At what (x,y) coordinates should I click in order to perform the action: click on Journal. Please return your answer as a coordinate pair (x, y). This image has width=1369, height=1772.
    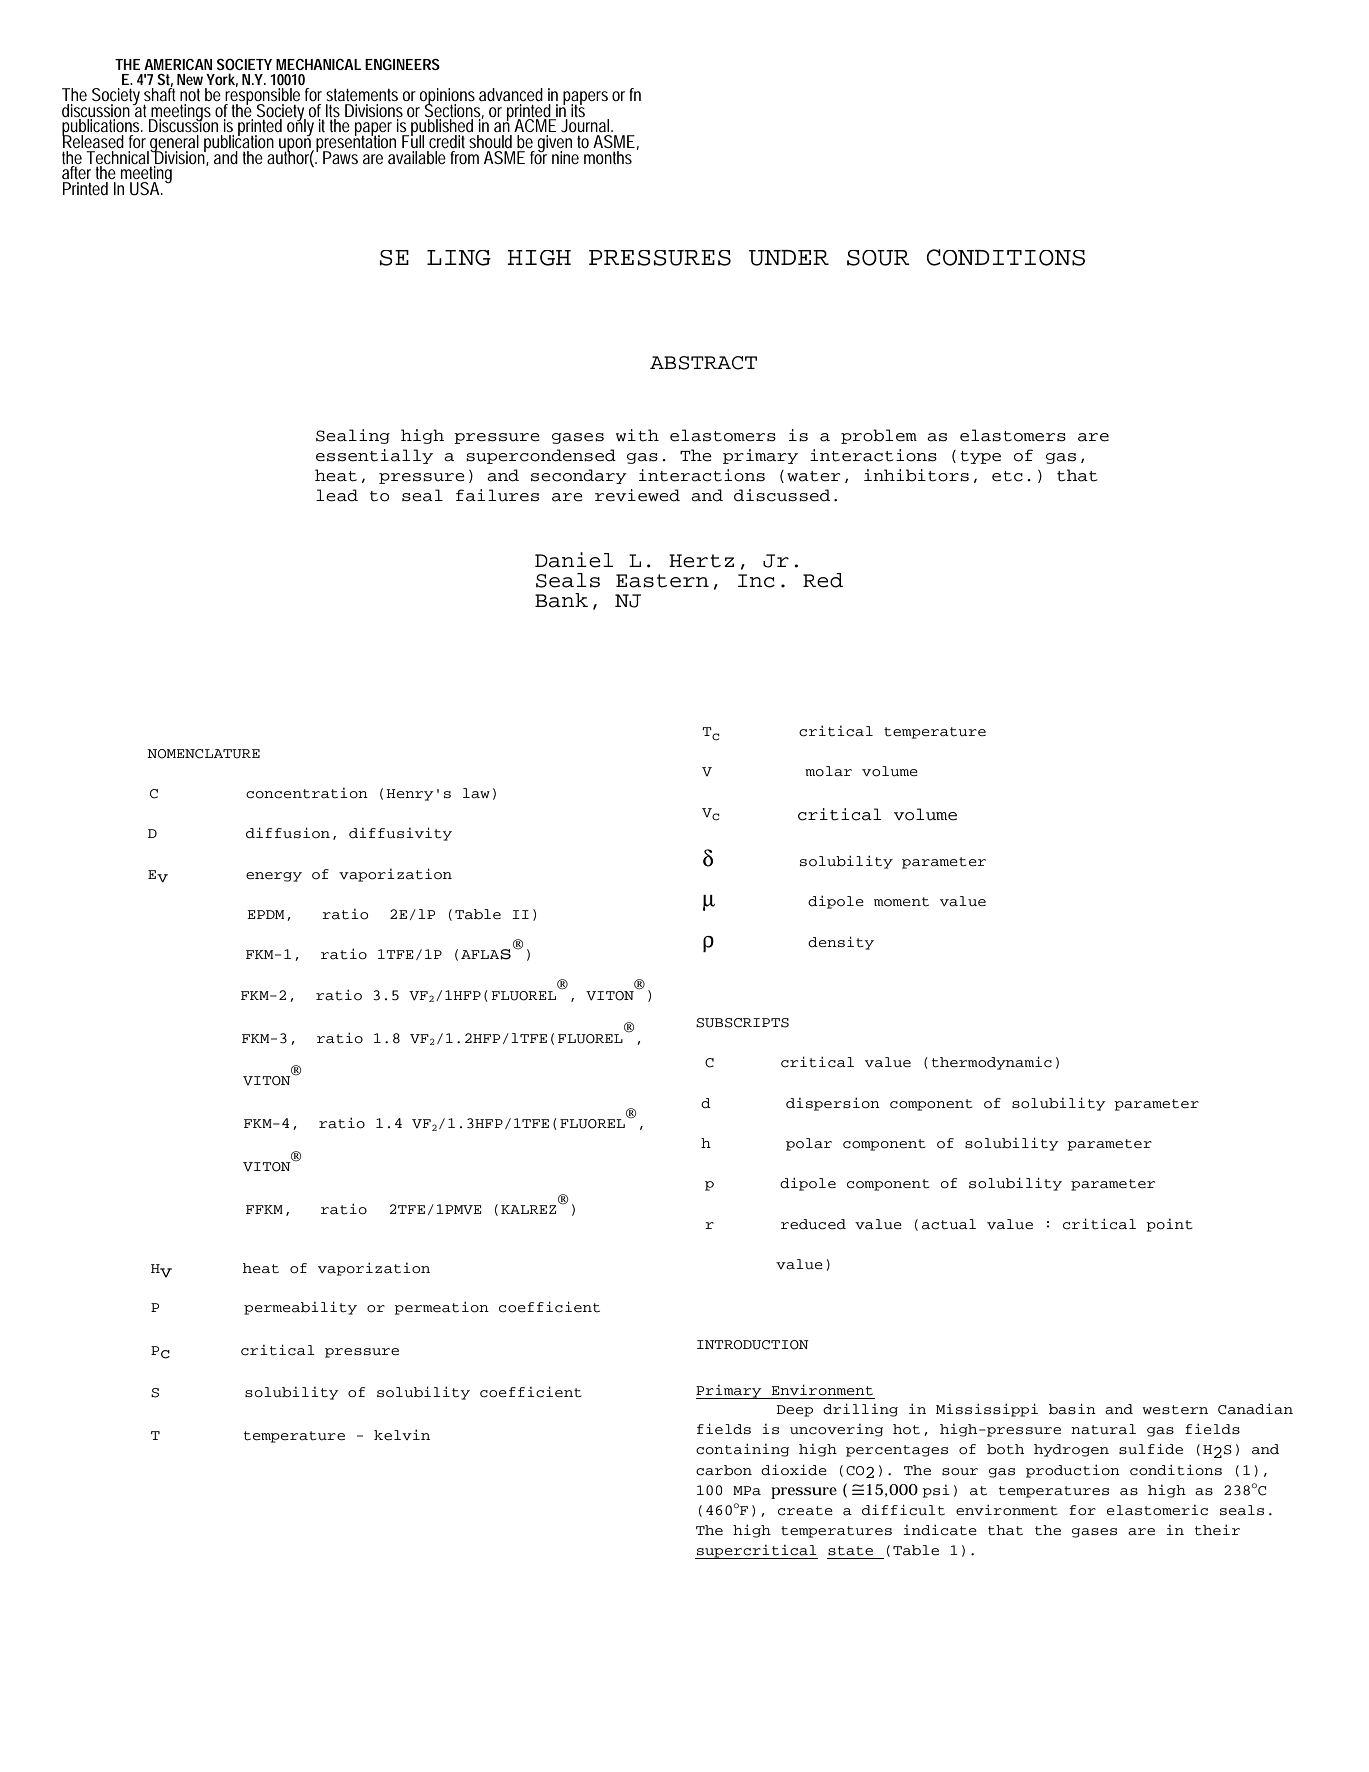
    Looking at the image, I should click on (586, 125).
